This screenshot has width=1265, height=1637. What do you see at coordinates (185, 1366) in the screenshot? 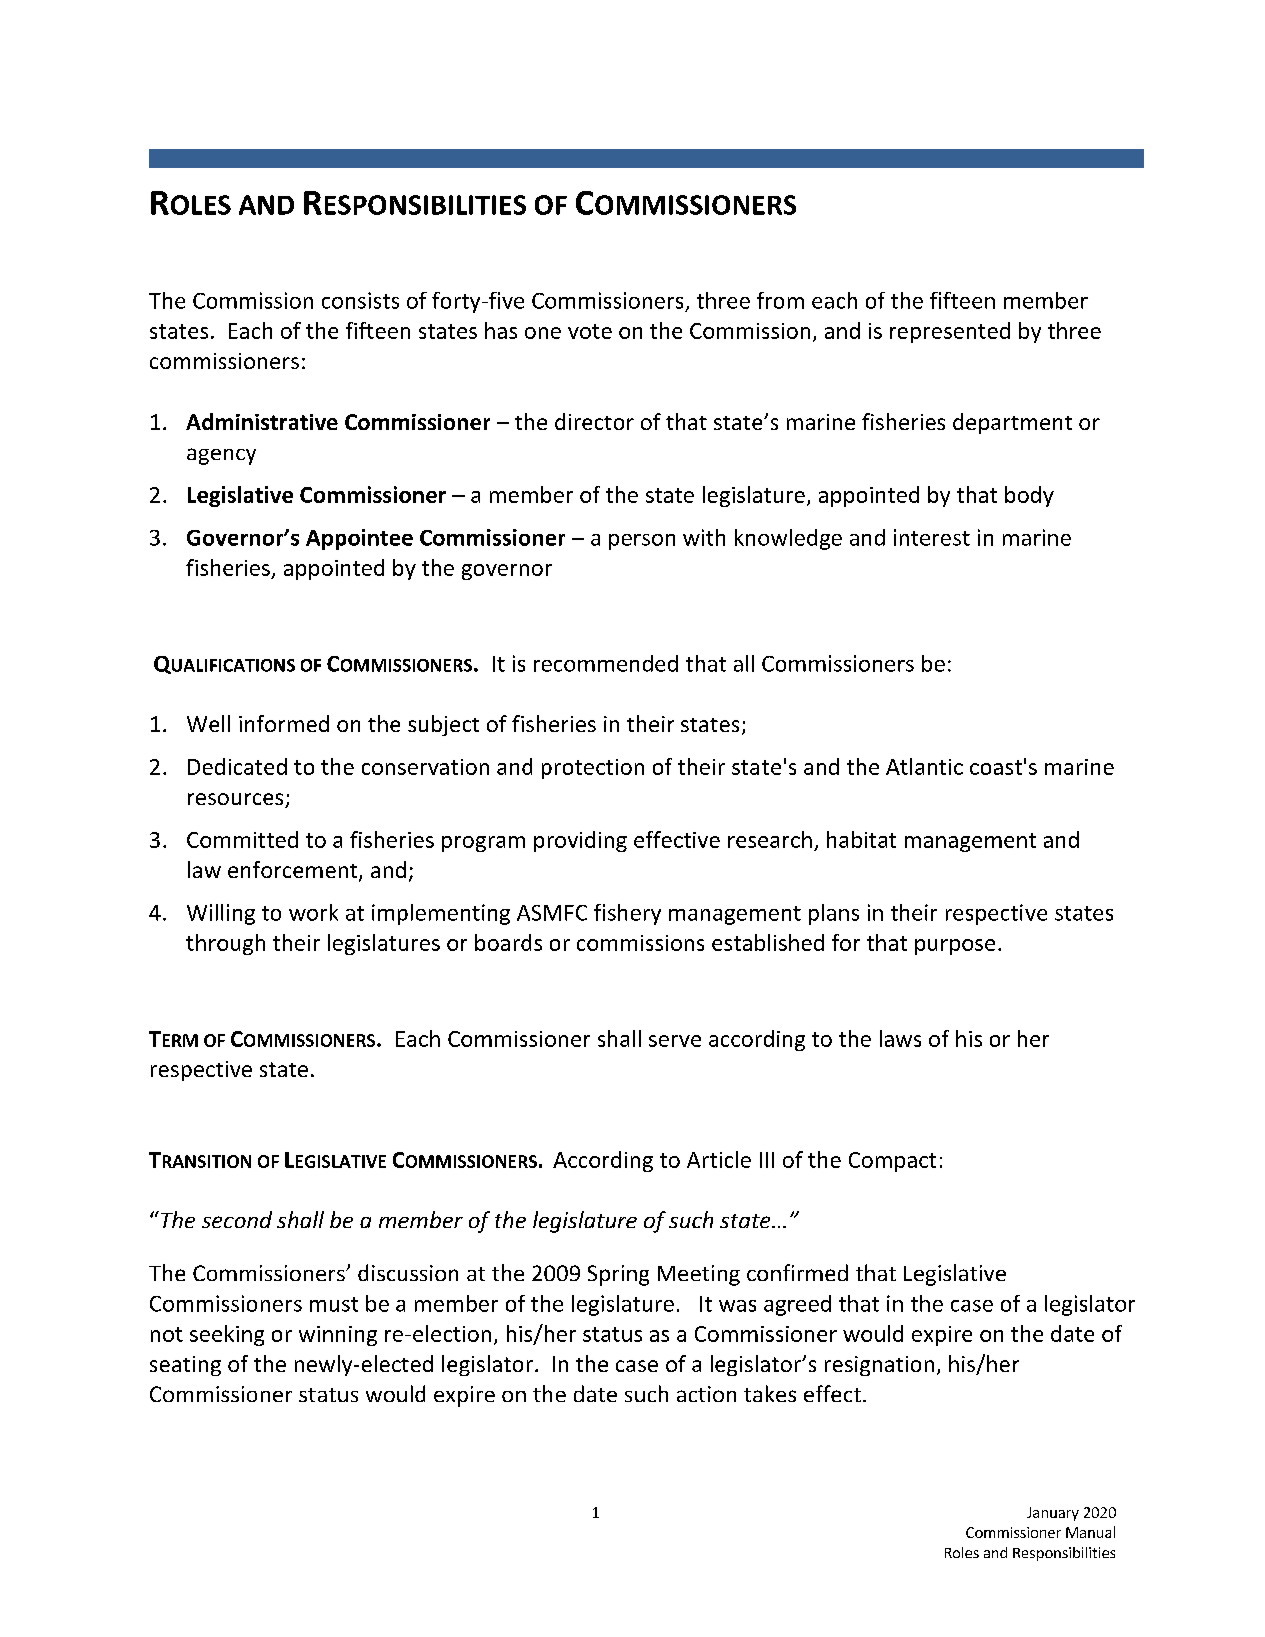
I see `seating` at bounding box center [185, 1366].
